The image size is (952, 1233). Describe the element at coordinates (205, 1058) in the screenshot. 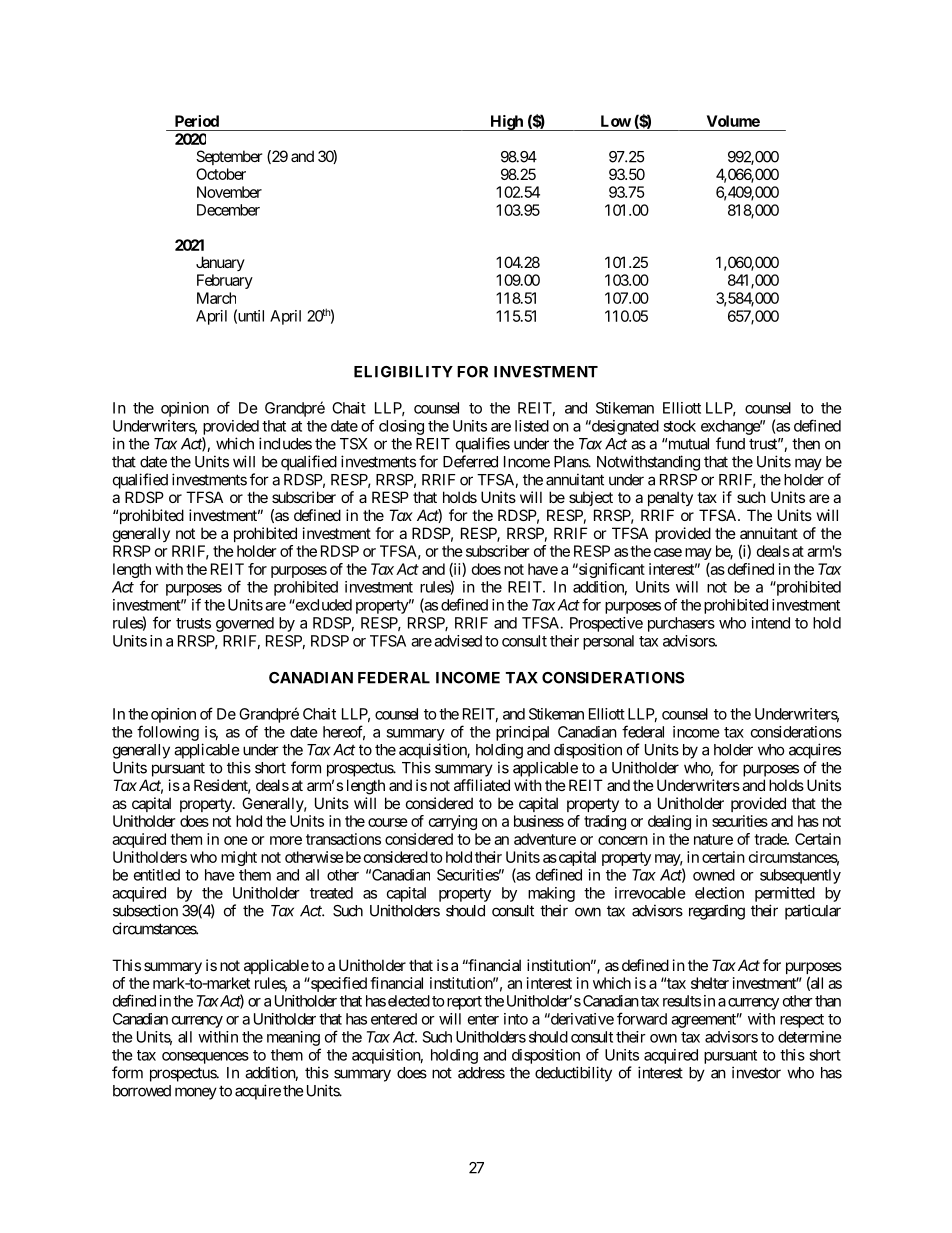

I see `consequences` at that location.
